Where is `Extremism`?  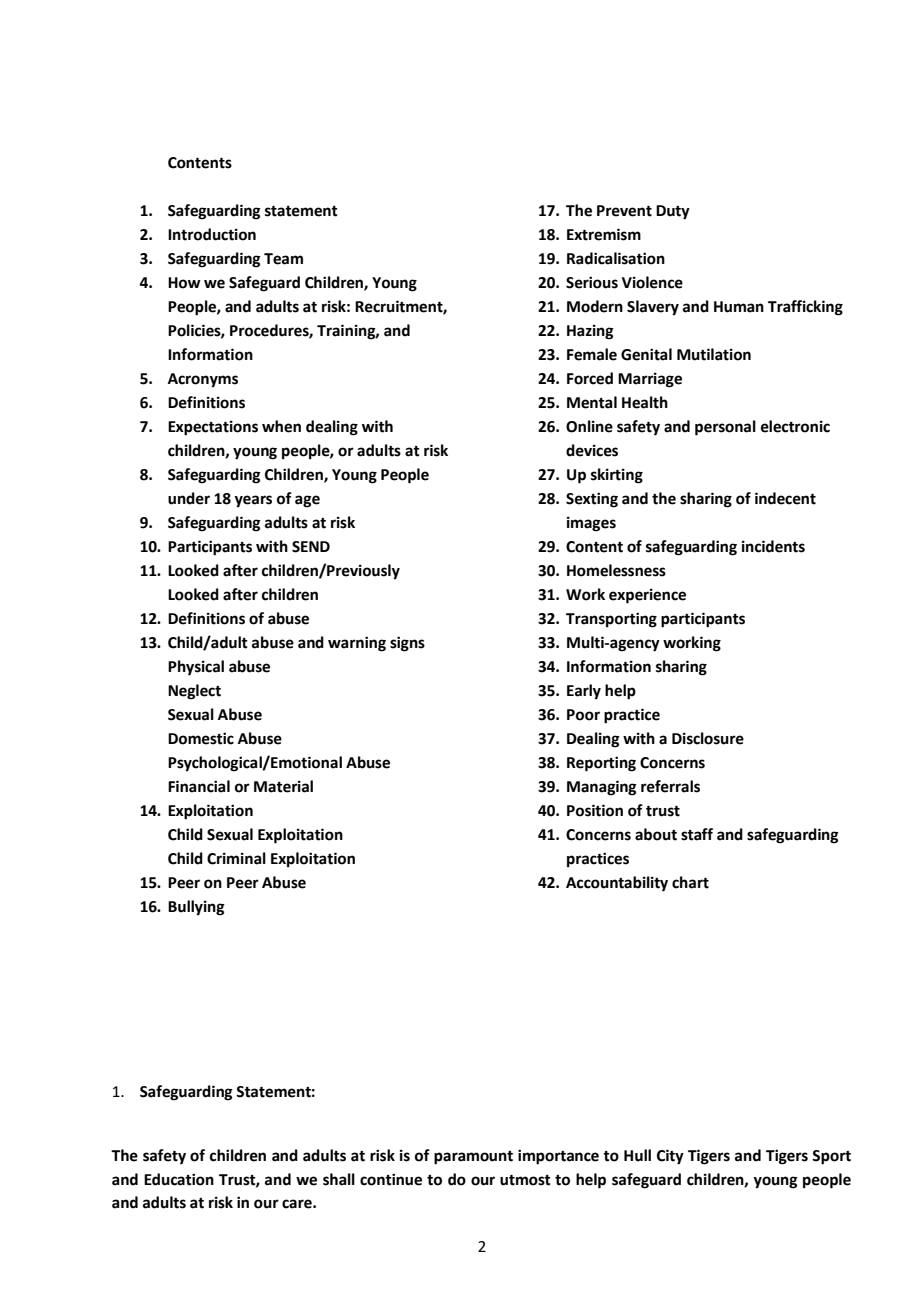
Extremism is located at coordinates (604, 234).
